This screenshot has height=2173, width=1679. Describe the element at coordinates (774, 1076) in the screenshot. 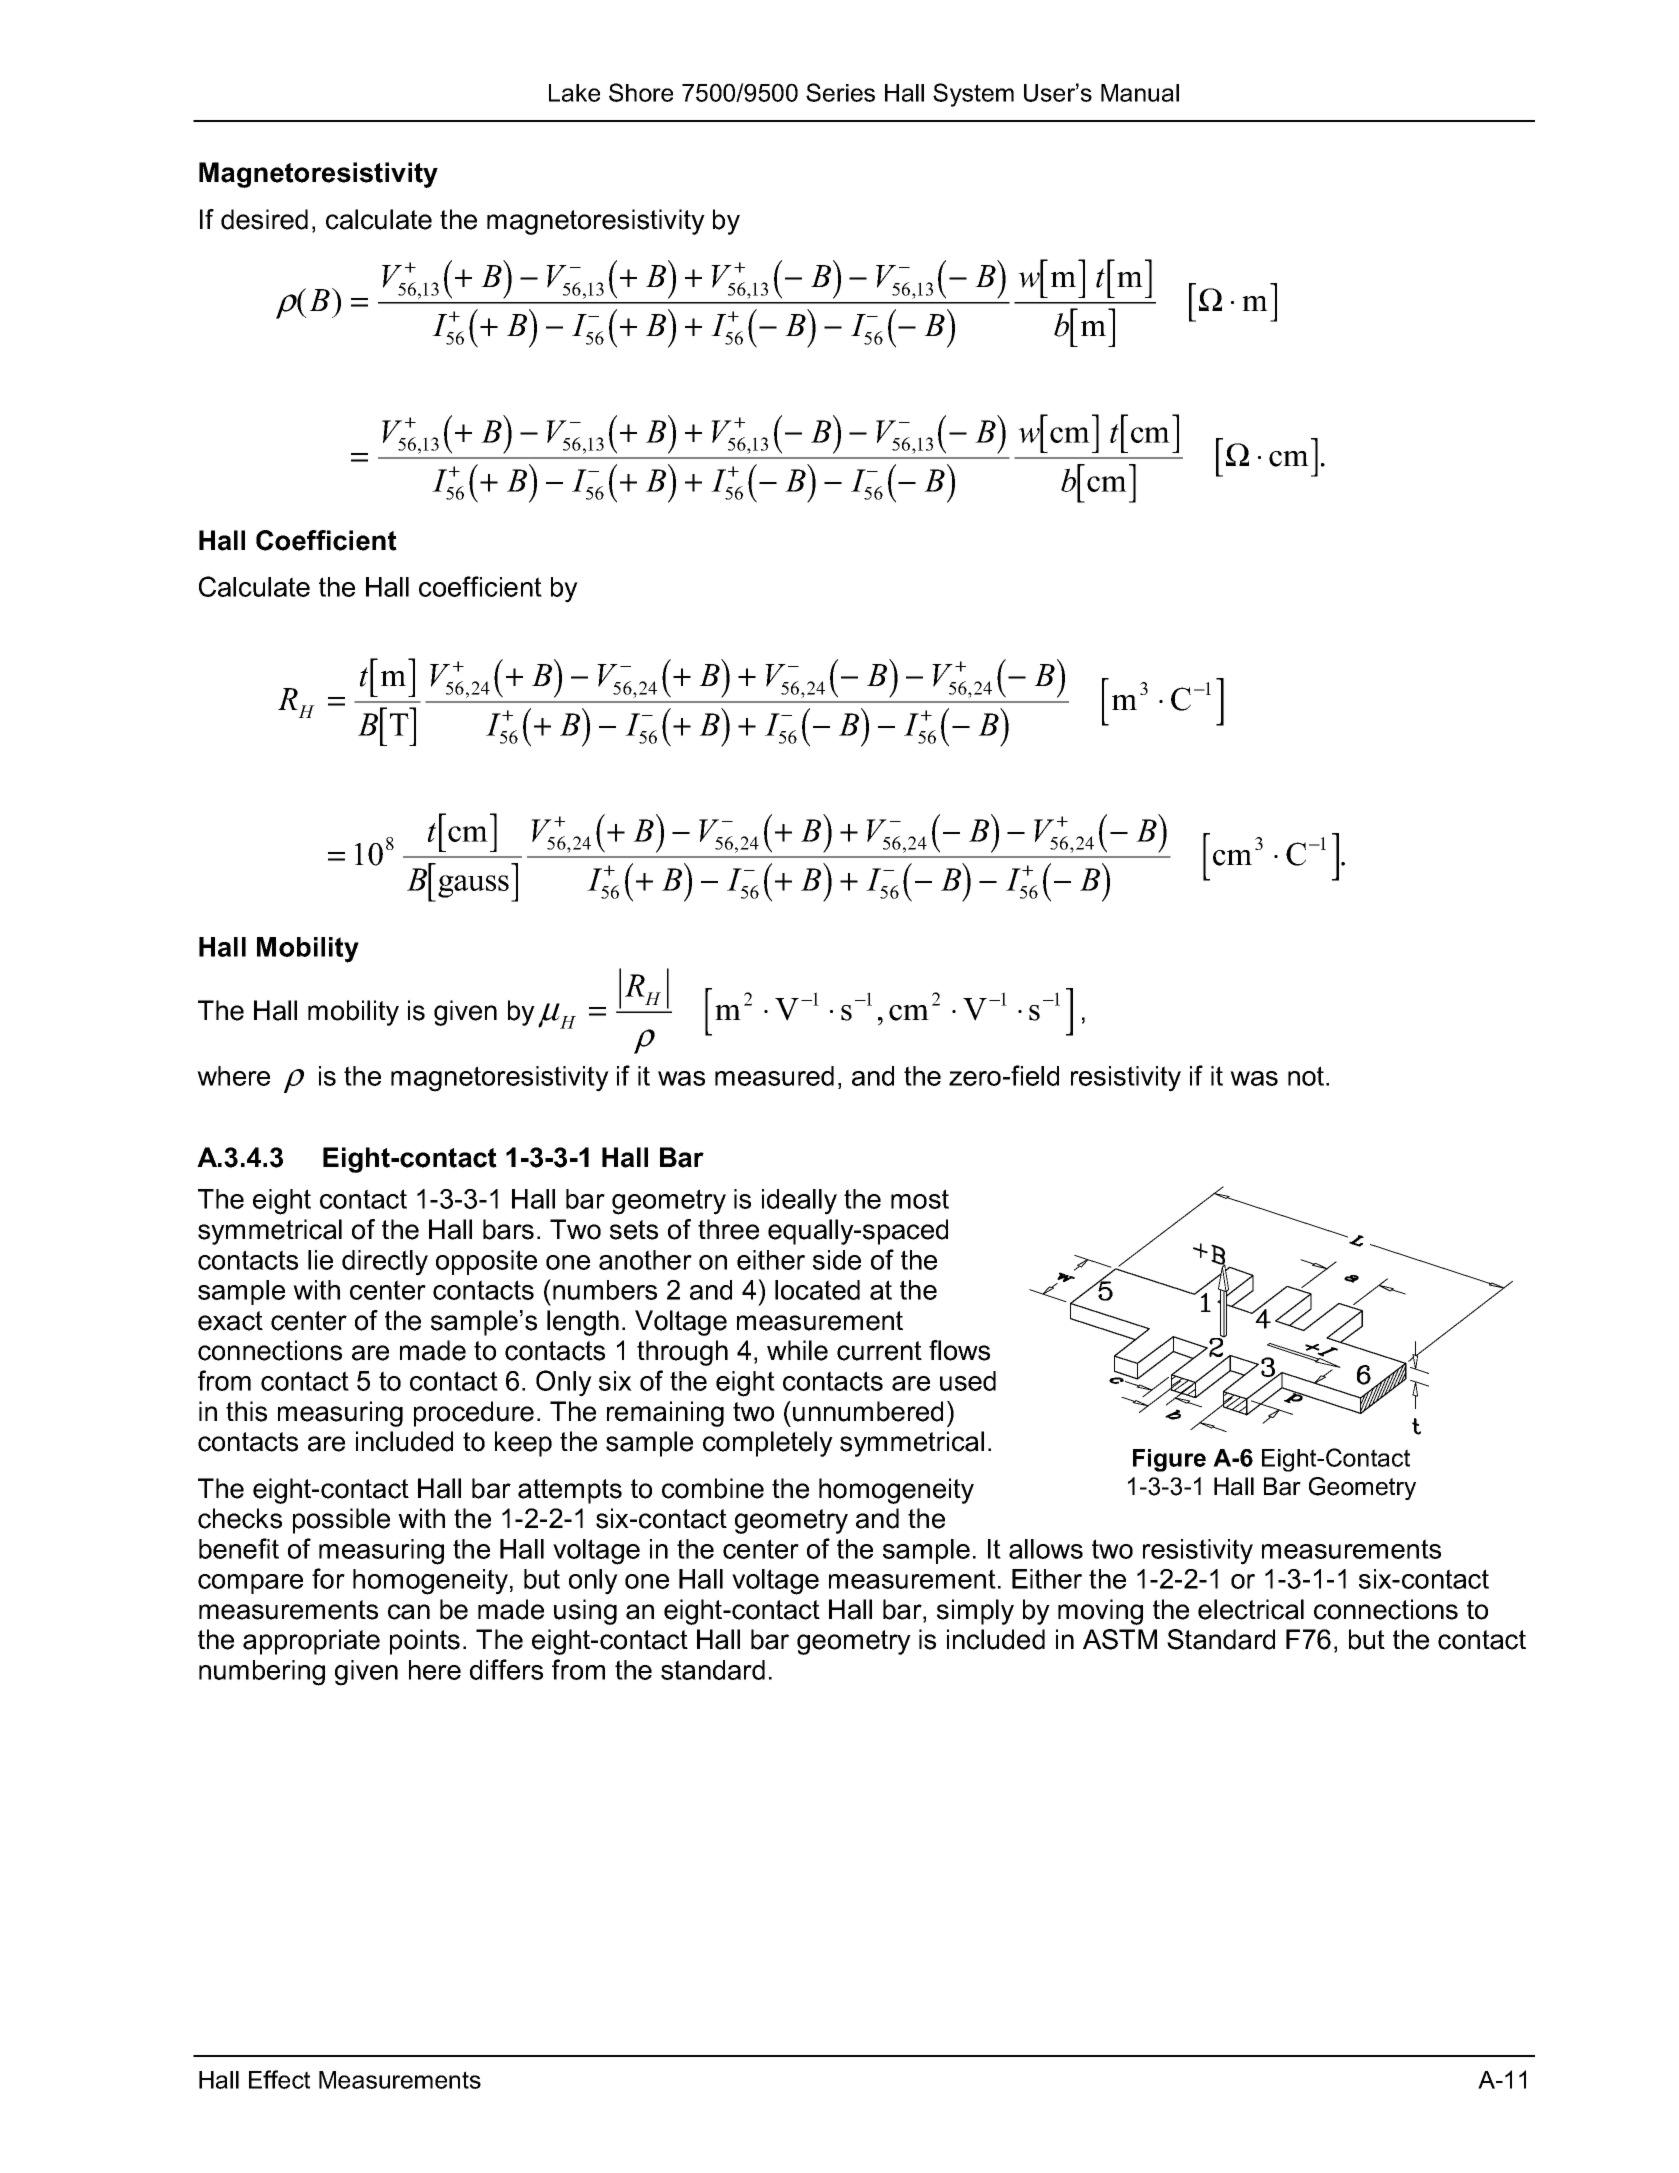

I see `measured` at that location.
